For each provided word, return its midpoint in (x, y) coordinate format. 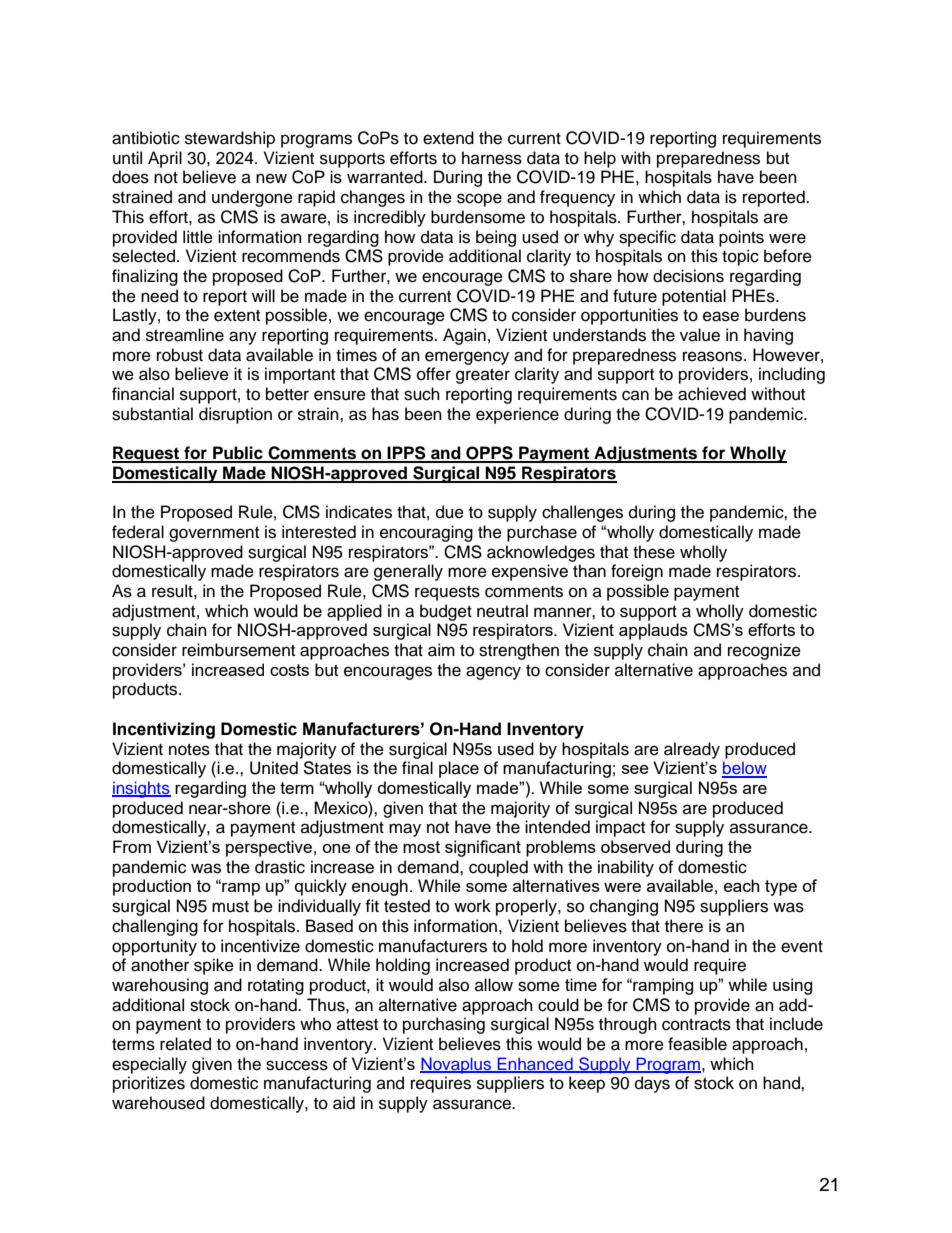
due (450, 512)
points (741, 238)
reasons (712, 356)
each (741, 885)
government (214, 534)
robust (180, 355)
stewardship (230, 139)
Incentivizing (164, 730)
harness (492, 158)
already (692, 750)
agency (493, 673)
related (185, 1044)
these (654, 552)
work (472, 906)
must (230, 907)
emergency (467, 358)
